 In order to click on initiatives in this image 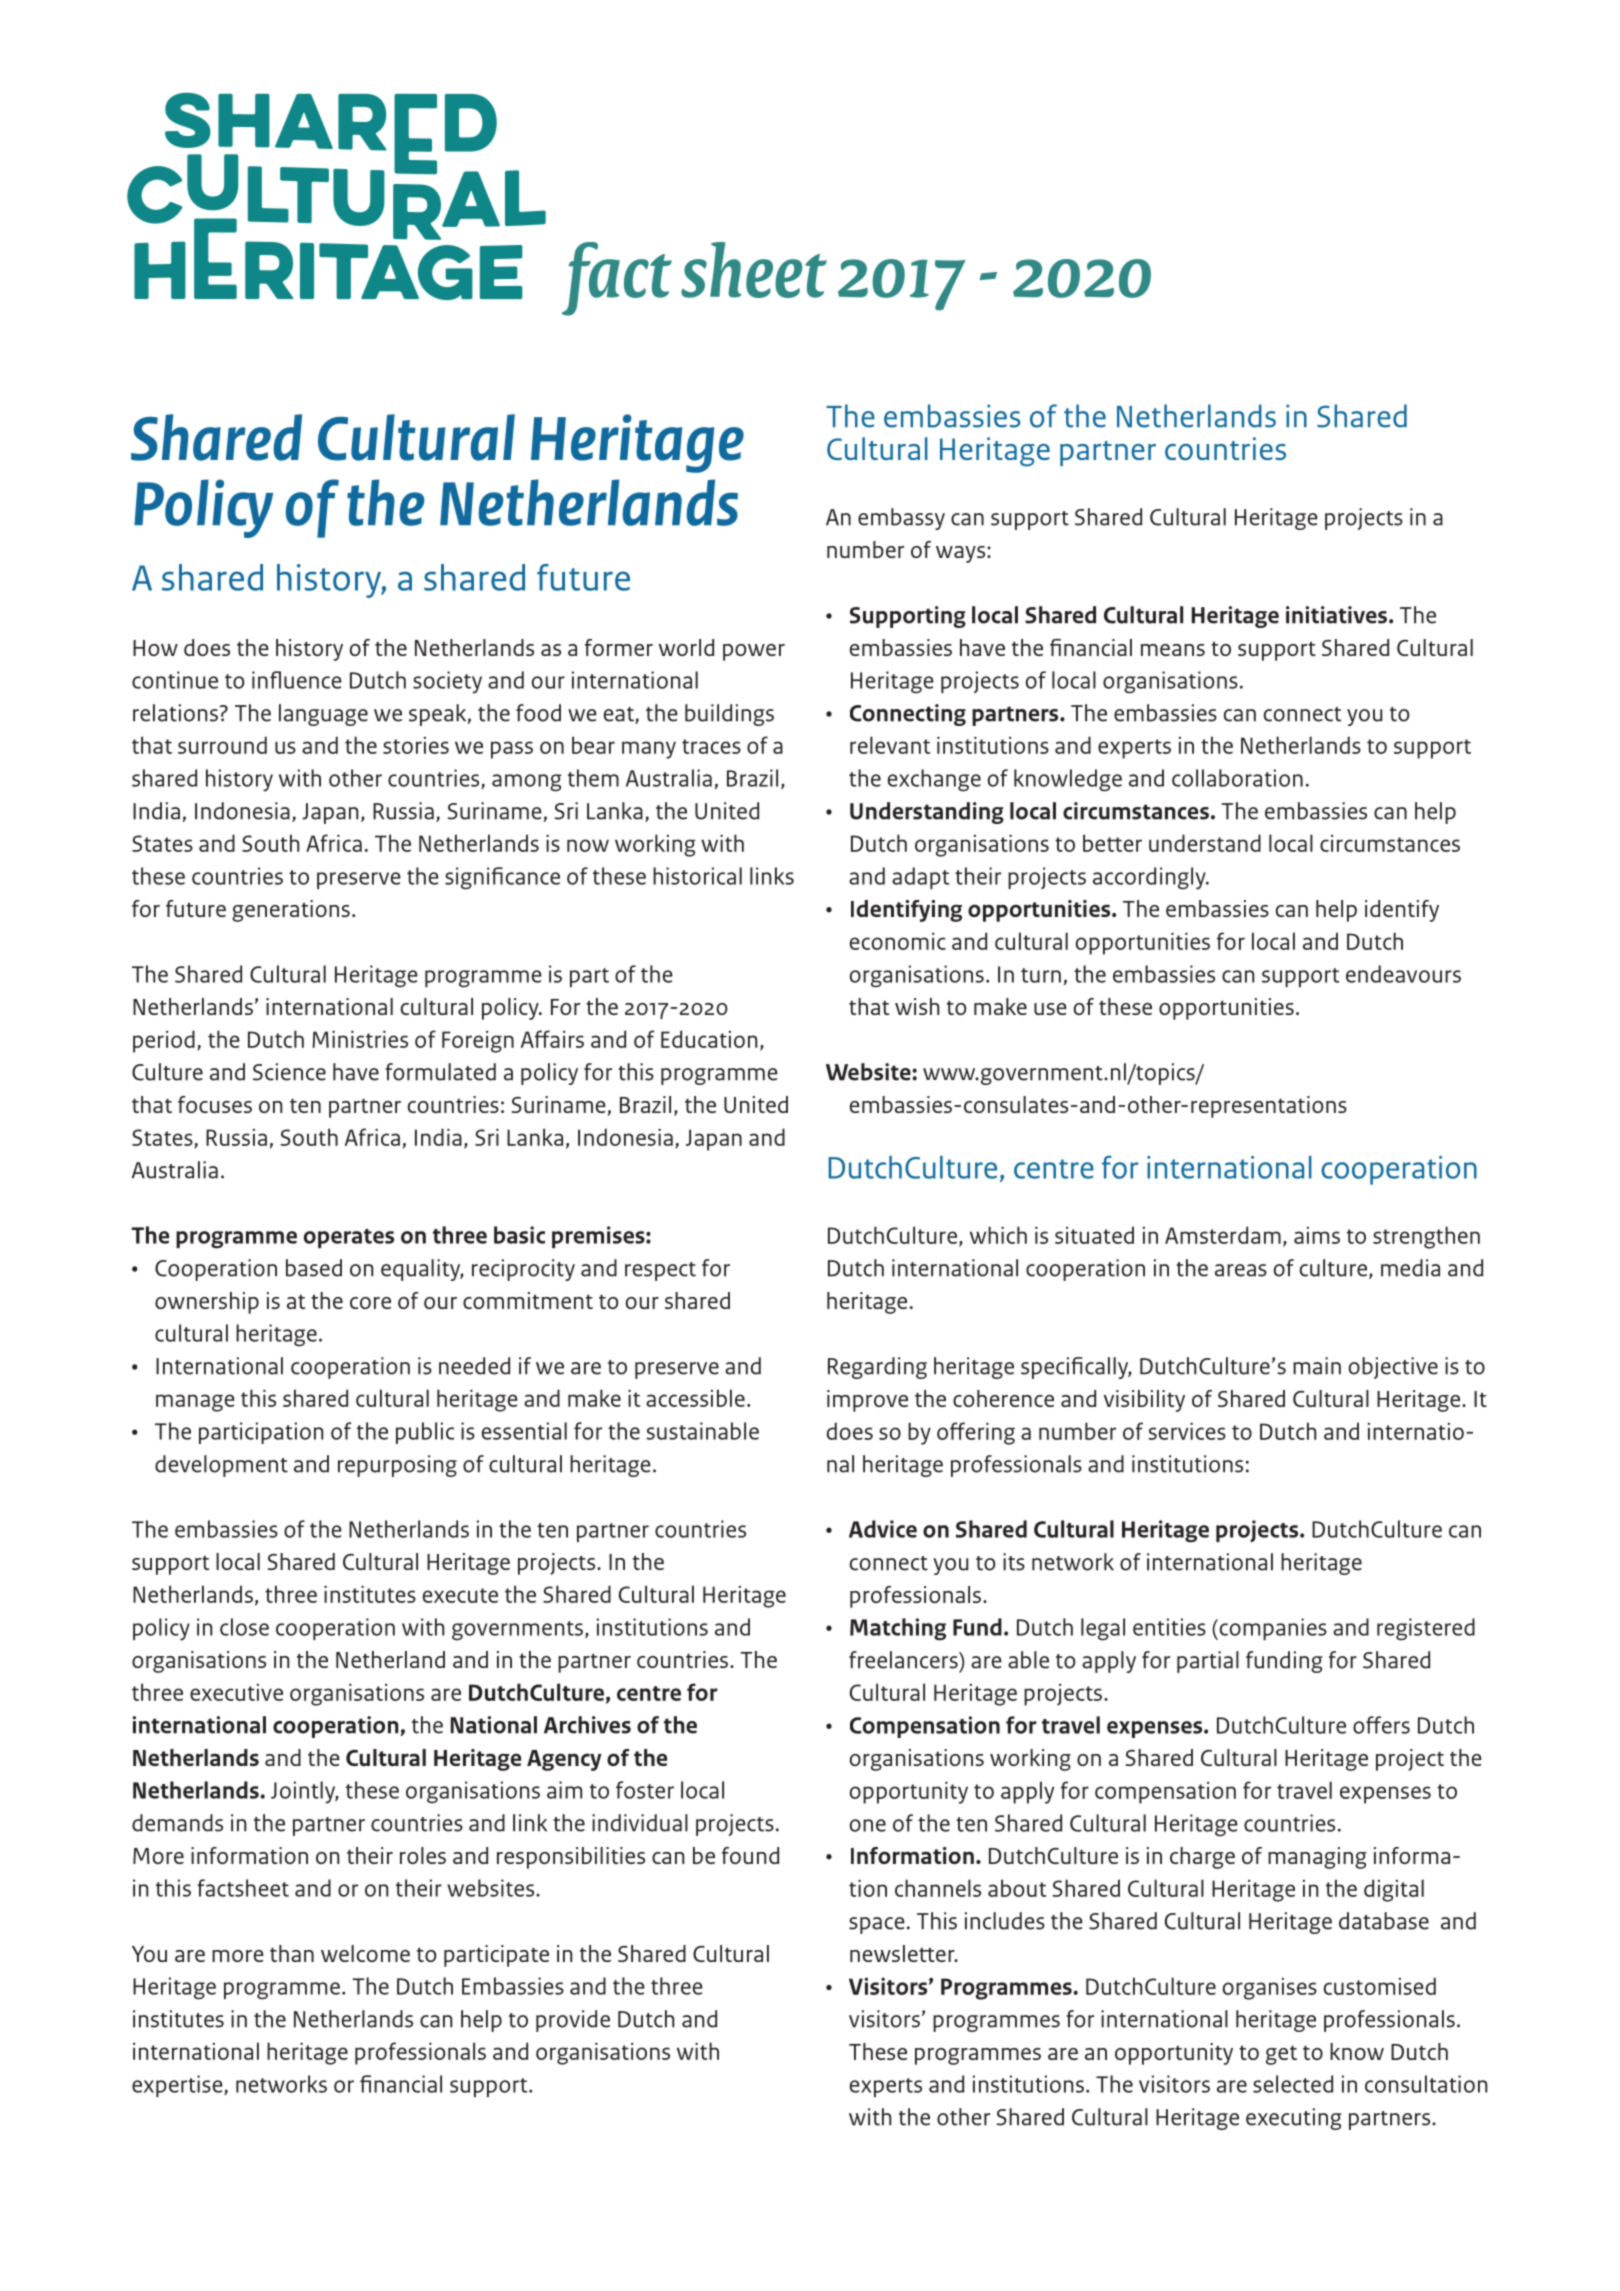, I will do `click(1336, 615)`.
